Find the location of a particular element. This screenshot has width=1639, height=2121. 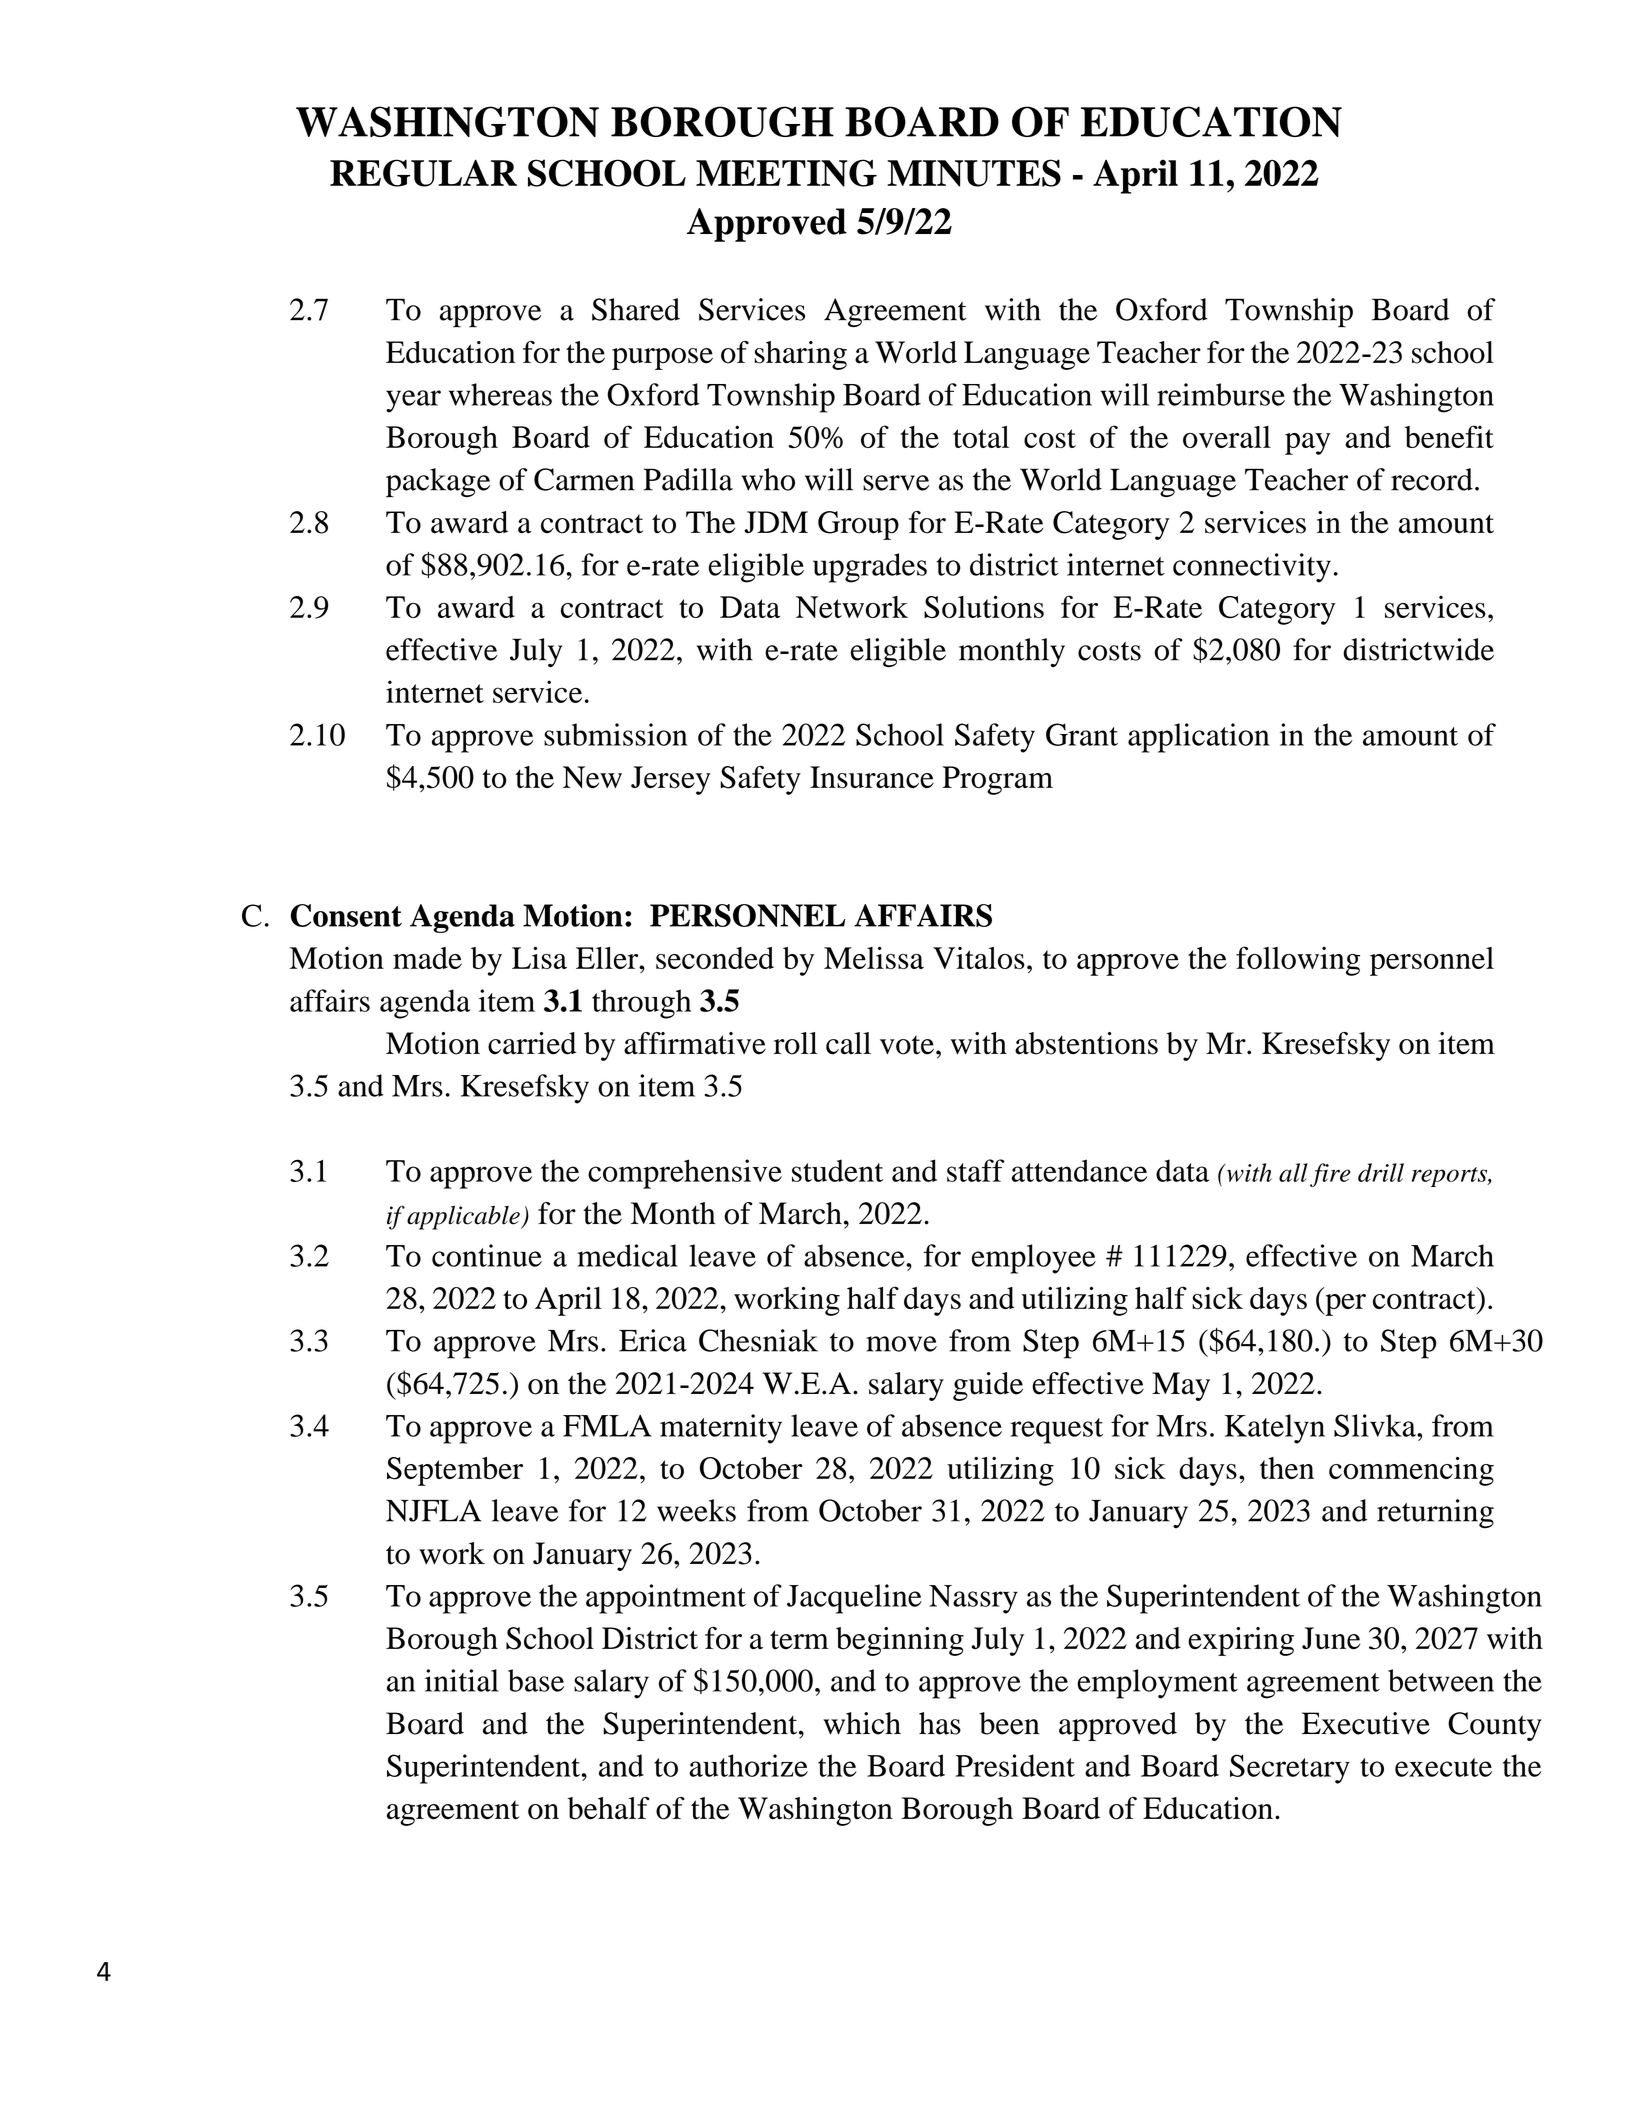

continue is located at coordinates (487, 1255).
